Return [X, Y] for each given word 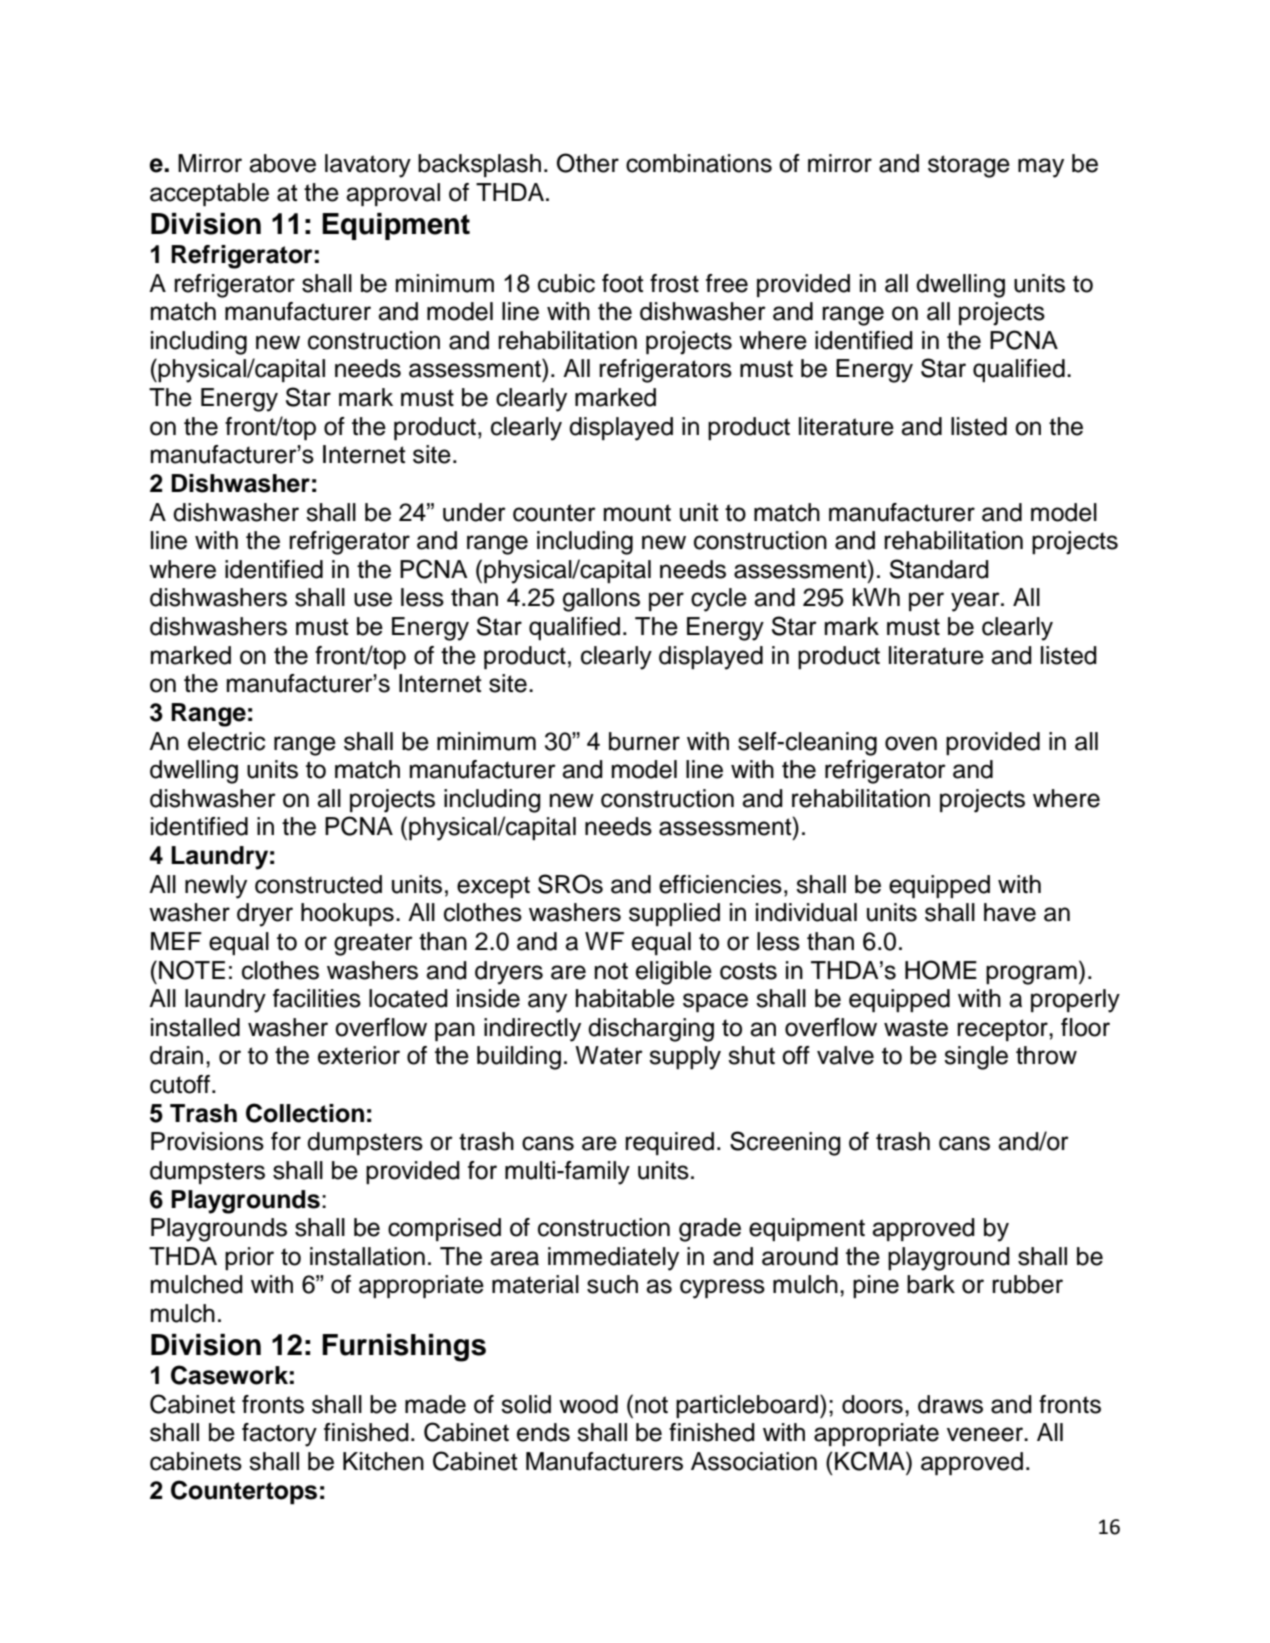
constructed [318, 884]
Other [588, 163]
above [282, 163]
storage [969, 166]
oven [911, 743]
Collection [305, 1113]
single [976, 1058]
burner [644, 741]
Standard [939, 569]
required [669, 1143]
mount [637, 513]
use [373, 599]
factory [279, 1435]
